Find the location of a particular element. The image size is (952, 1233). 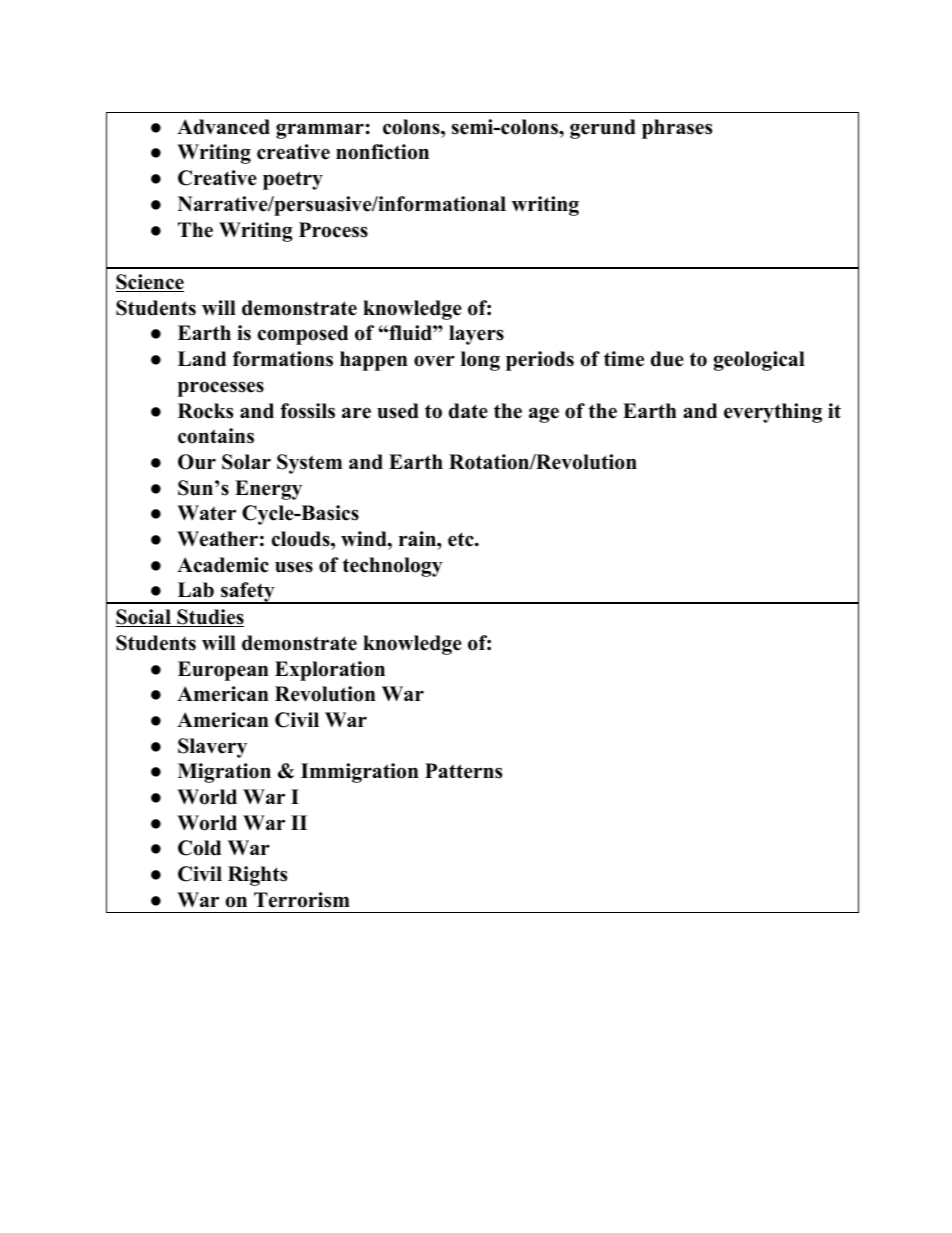

due is located at coordinates (667, 359).
